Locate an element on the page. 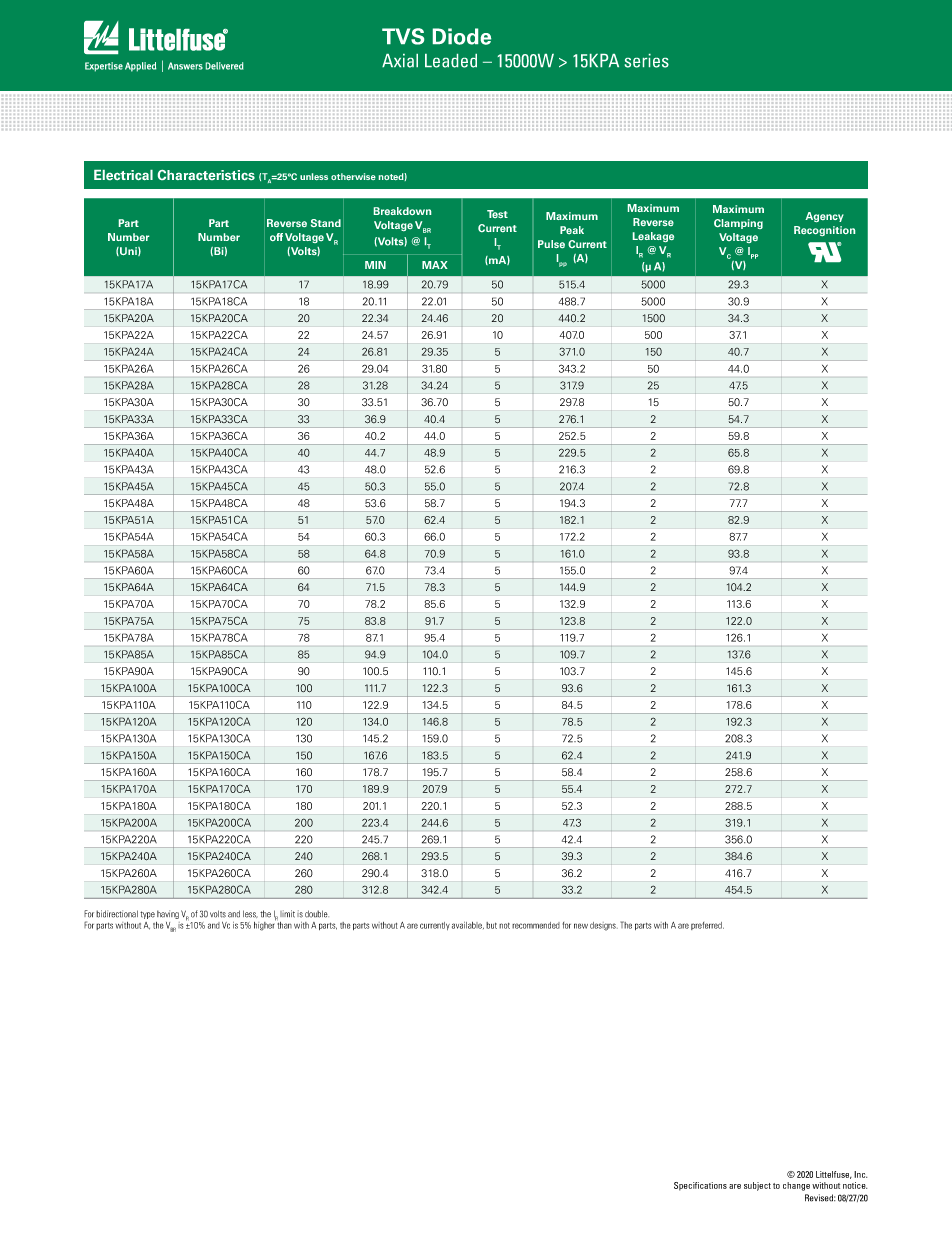  higher is located at coordinates (265, 925).
